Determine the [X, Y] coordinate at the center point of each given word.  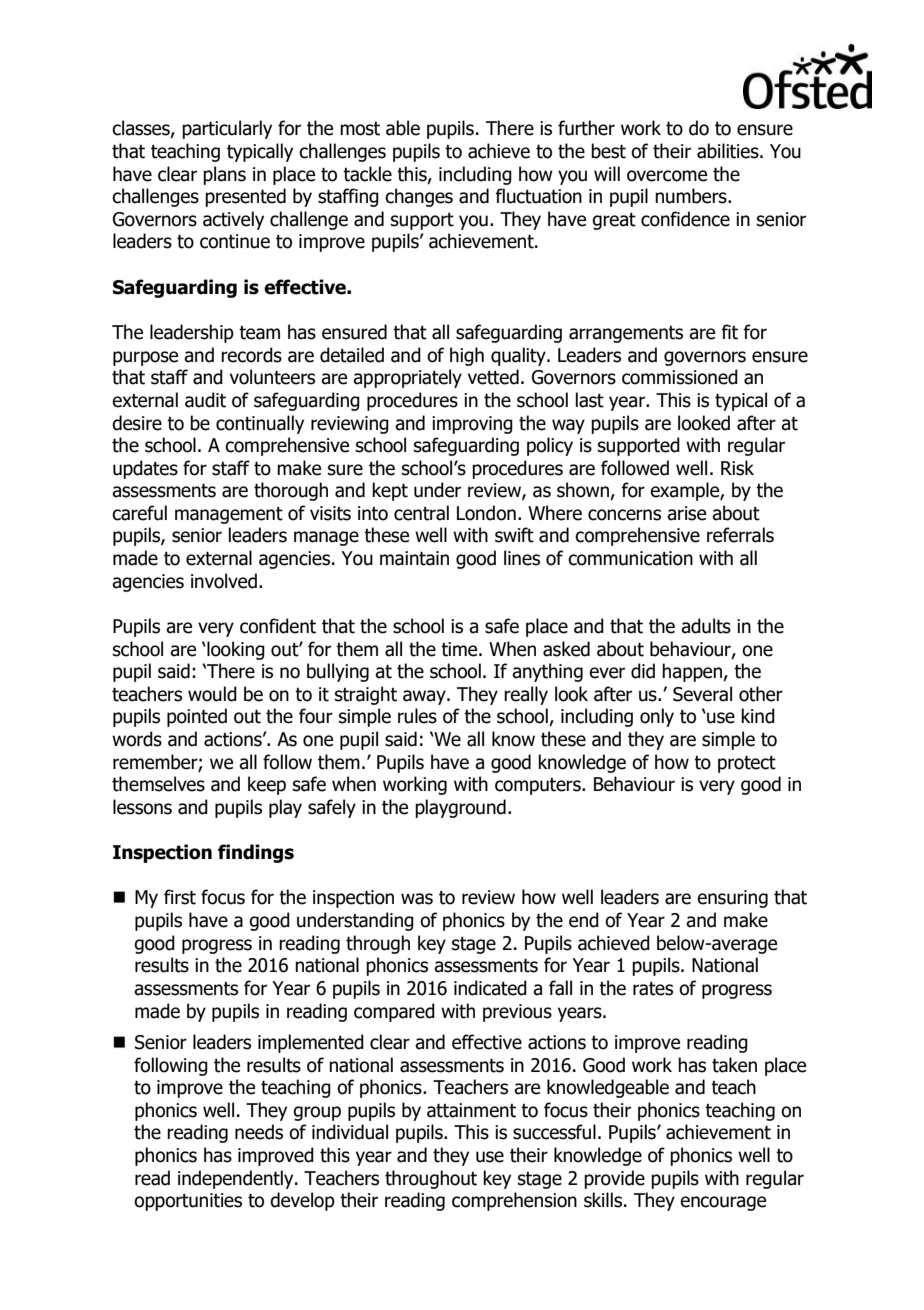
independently [237, 1179]
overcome [667, 176]
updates [145, 469]
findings [256, 853]
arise [686, 513]
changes [419, 197]
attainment [471, 1110]
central [421, 513]
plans [224, 175]
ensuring [732, 899]
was [417, 899]
